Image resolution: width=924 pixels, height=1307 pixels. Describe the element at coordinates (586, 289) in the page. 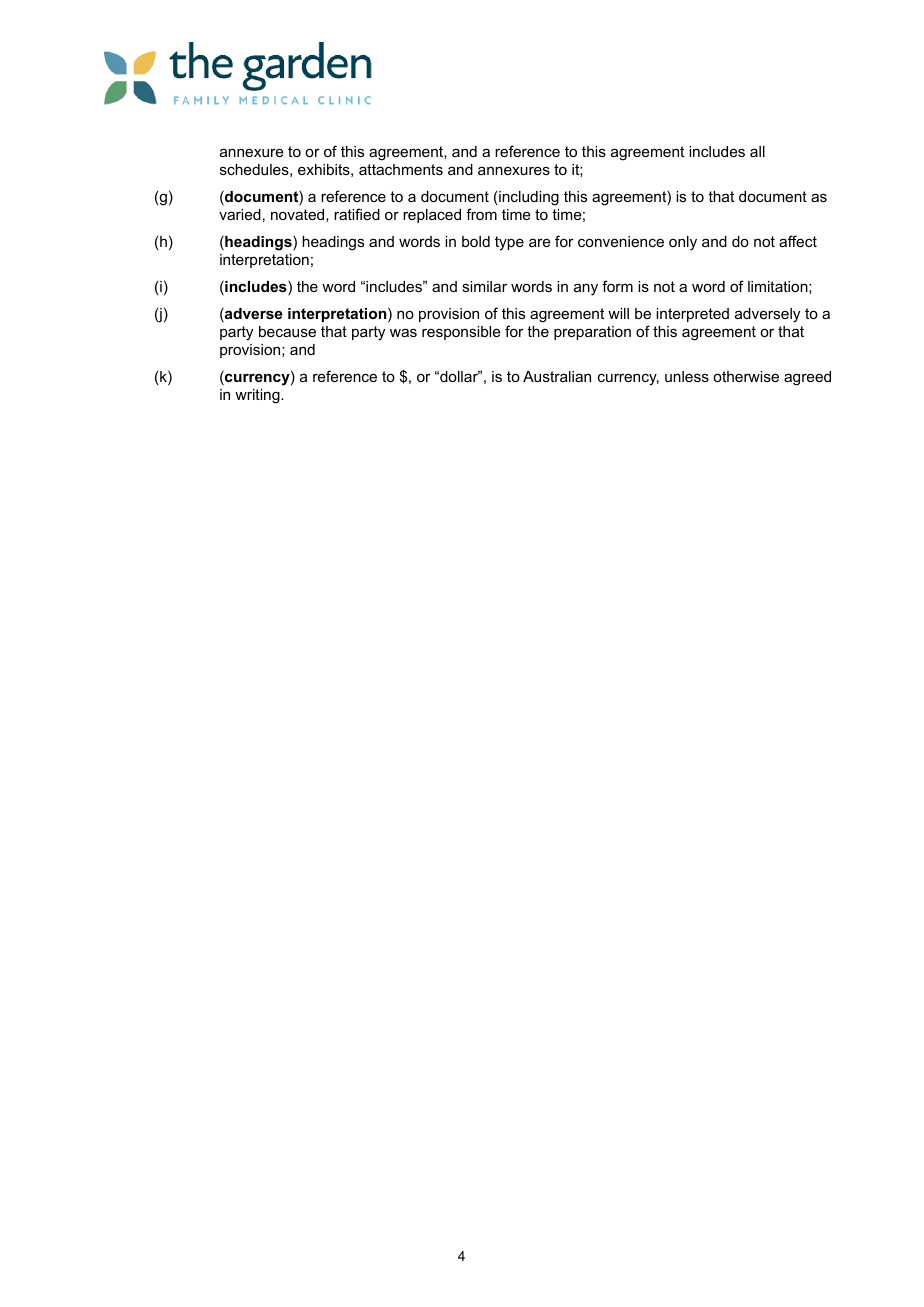

I see `any` at that location.
